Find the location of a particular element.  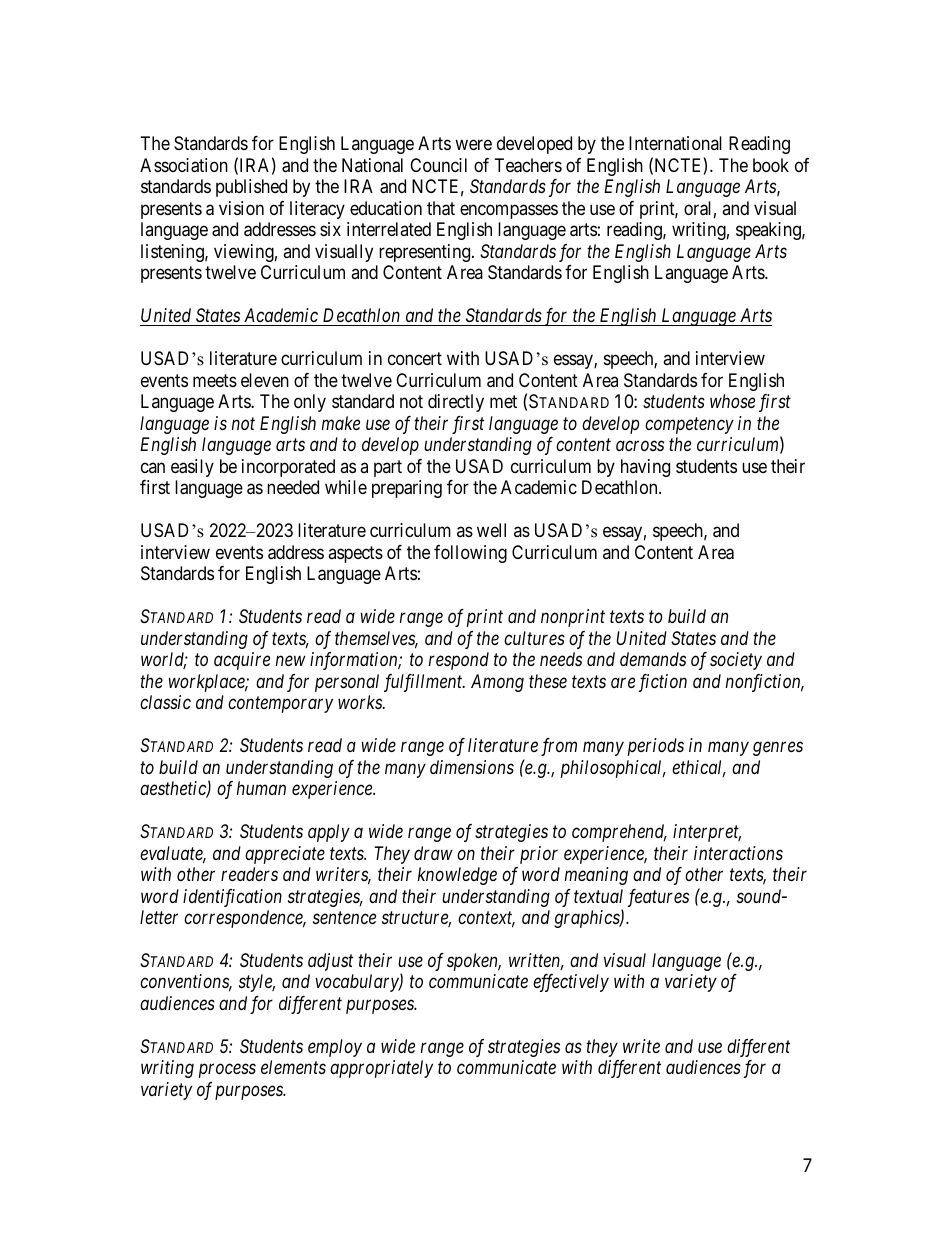

effectively is located at coordinates (571, 983).
